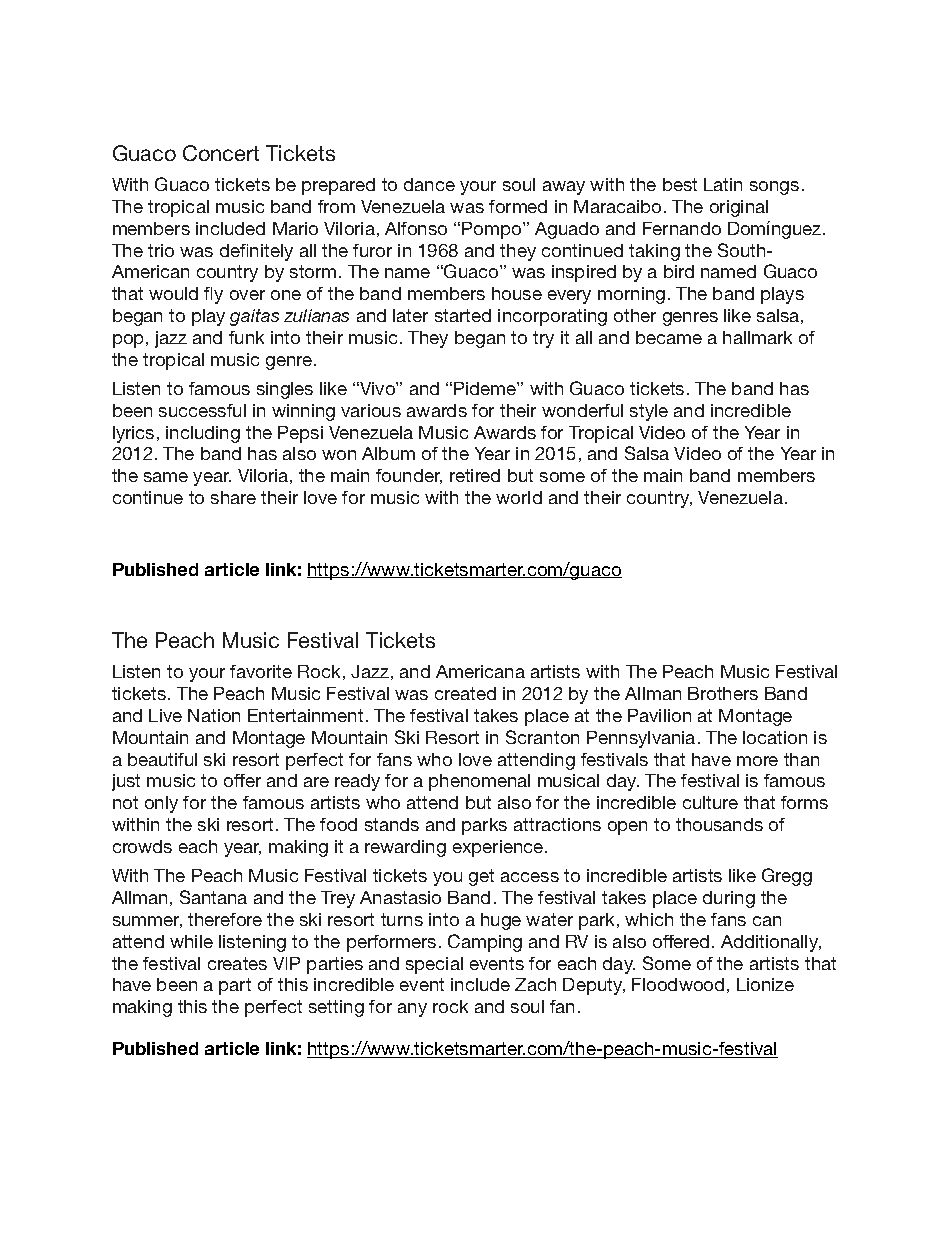 The height and width of the screenshot is (1233, 952). I want to click on Latin, so click(723, 184).
